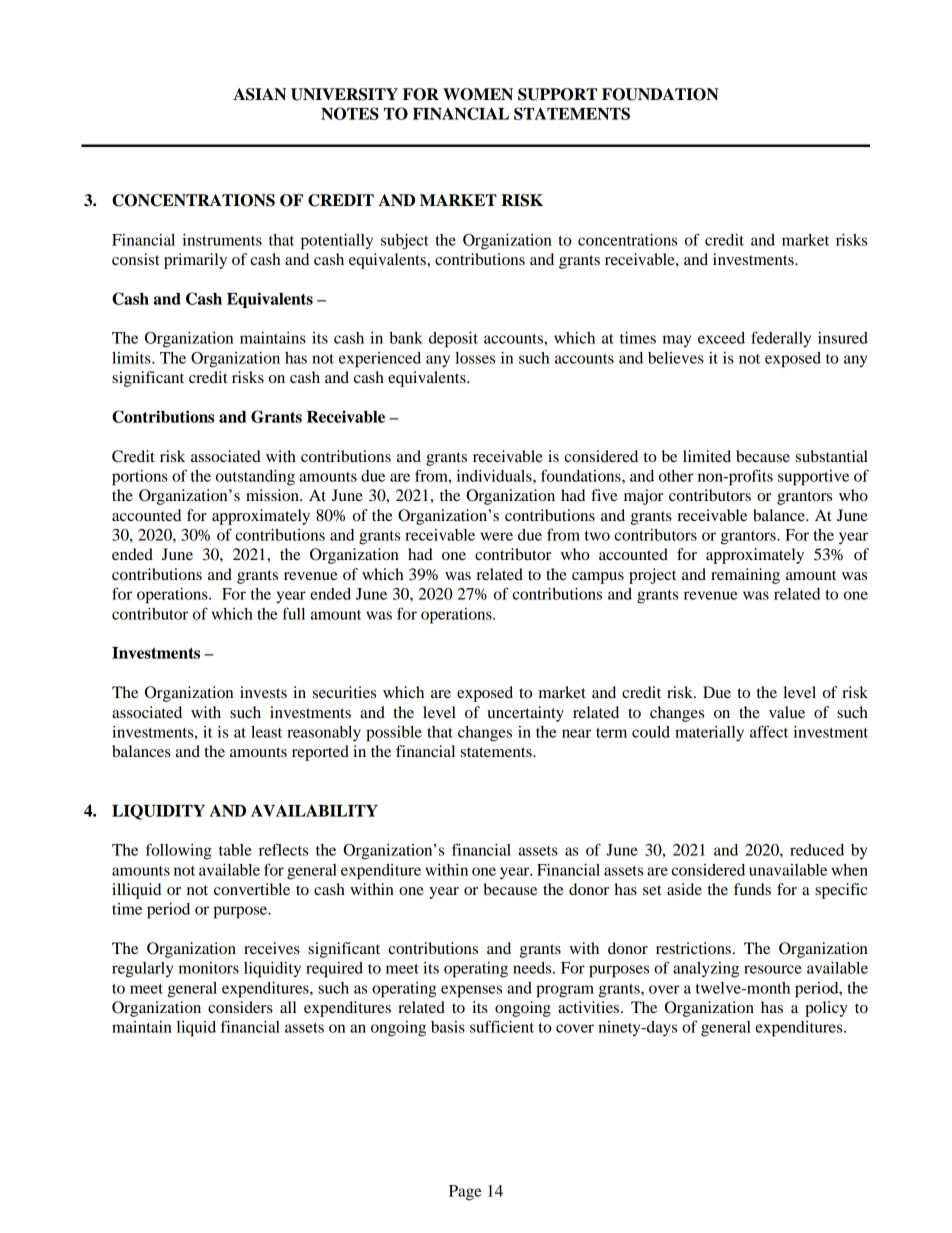 This page has width=952, height=1233. Describe the element at coordinates (263, 692) in the page. I see `invests` at that location.
